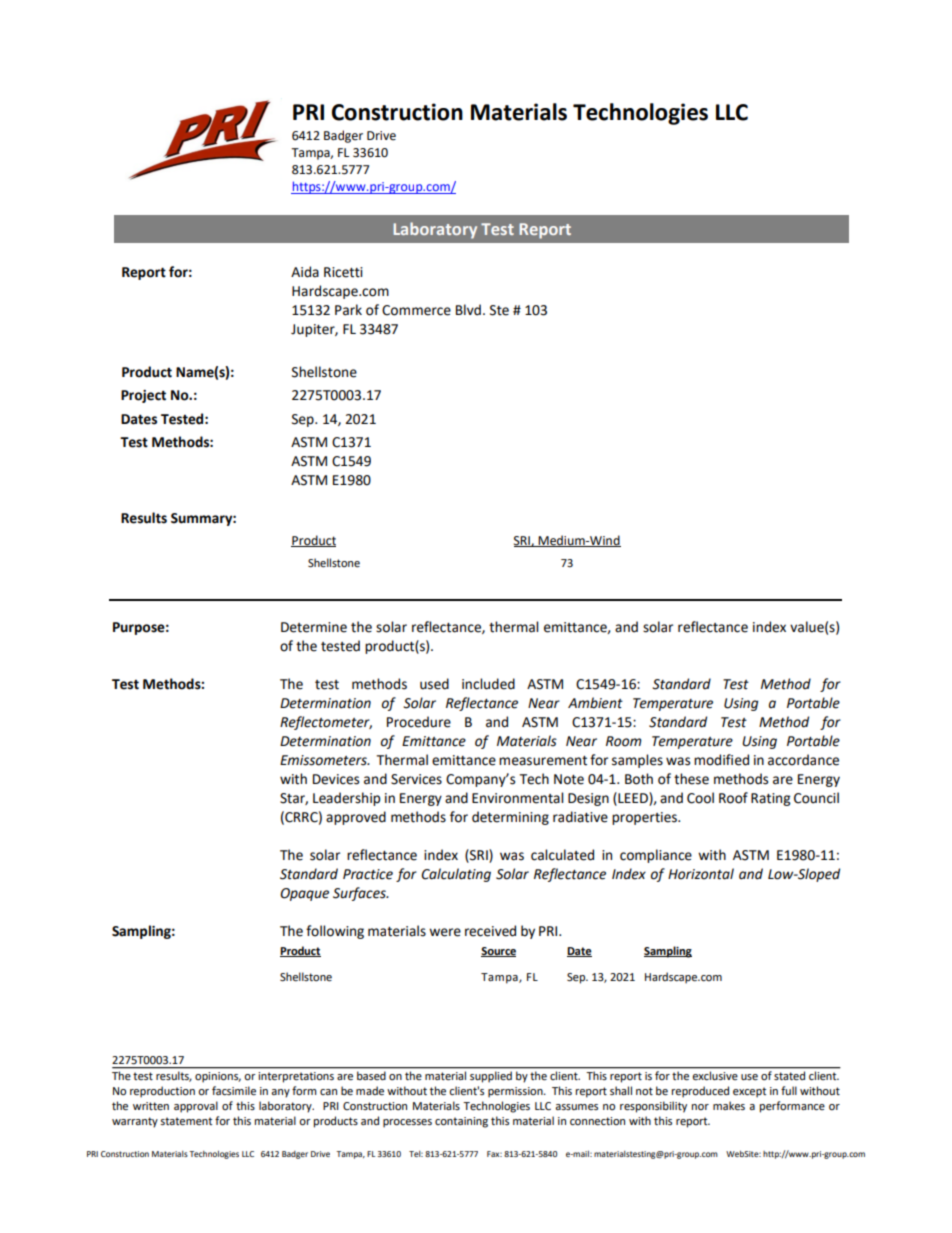  Describe the element at coordinates (305, 272) in the image. I see `Aida` at that location.
